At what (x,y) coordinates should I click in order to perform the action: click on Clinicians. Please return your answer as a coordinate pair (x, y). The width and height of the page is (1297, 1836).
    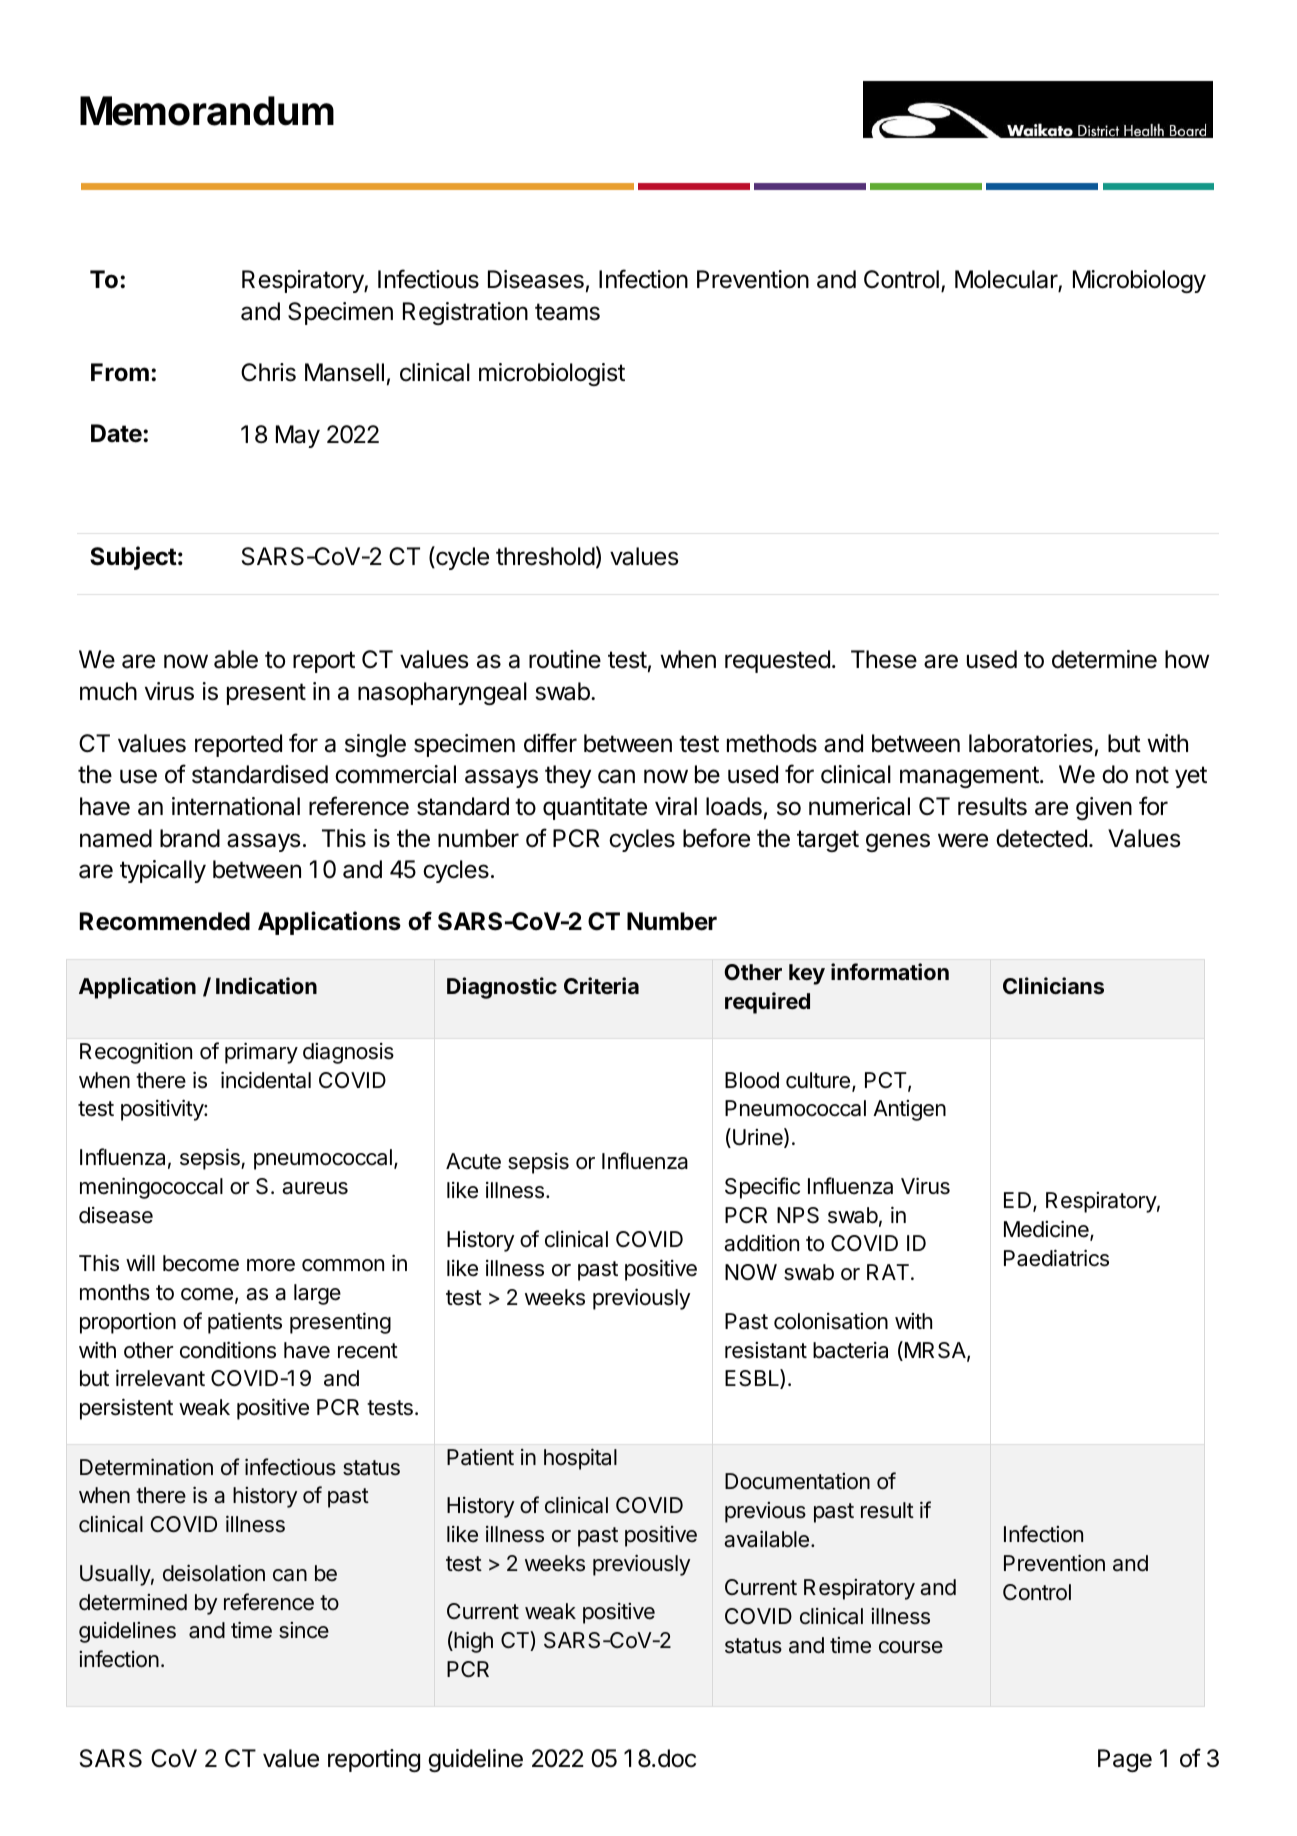
    Looking at the image, I should click on (1053, 985).
